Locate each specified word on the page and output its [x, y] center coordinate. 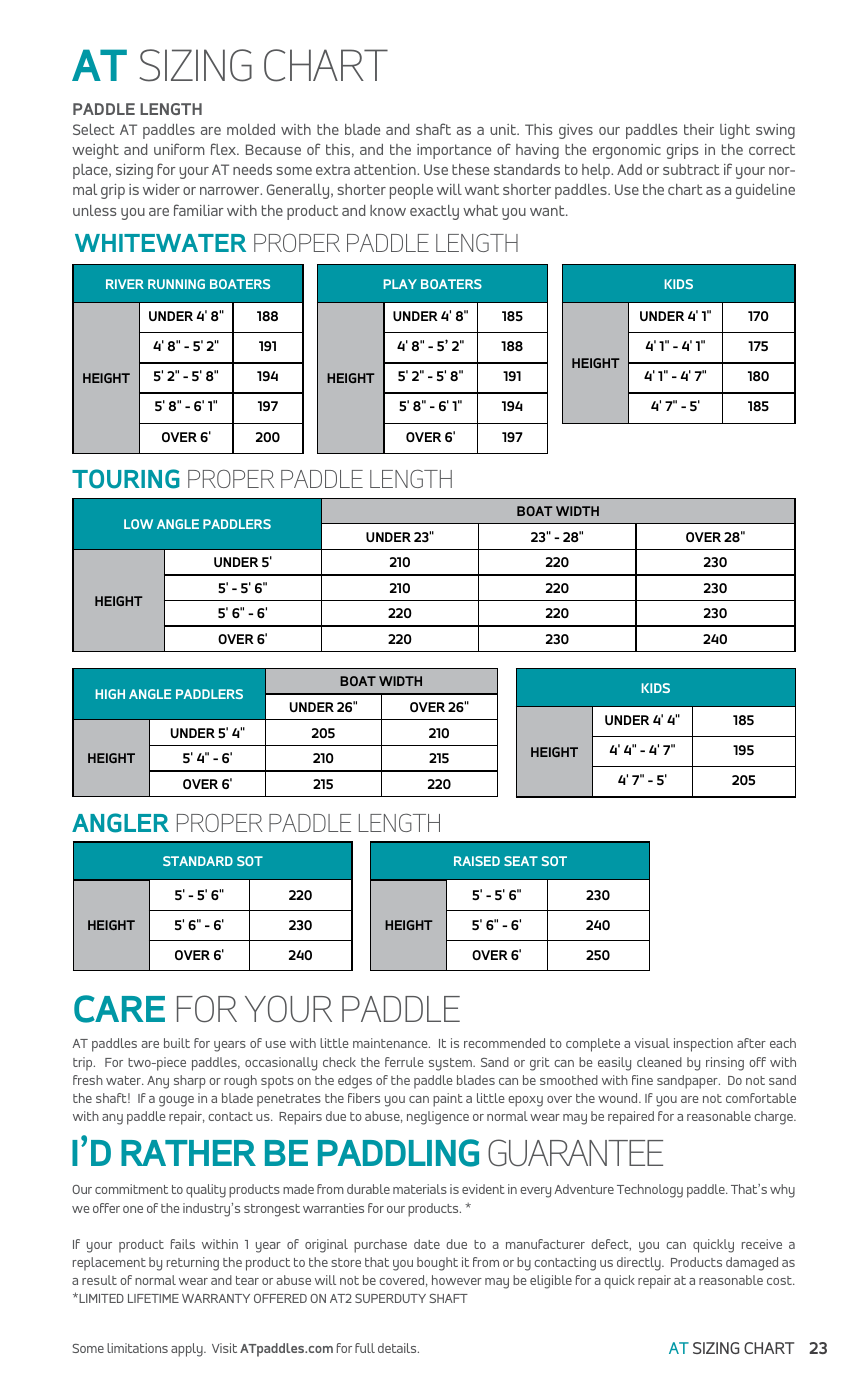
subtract [691, 169]
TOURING [126, 479]
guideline [765, 191]
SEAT [521, 861]
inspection [703, 1045]
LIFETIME [153, 1298]
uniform [179, 149]
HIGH [110, 694]
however [457, 1280]
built [177, 1043]
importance [454, 151]
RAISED [477, 861]
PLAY [400, 284]
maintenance [391, 1043]
